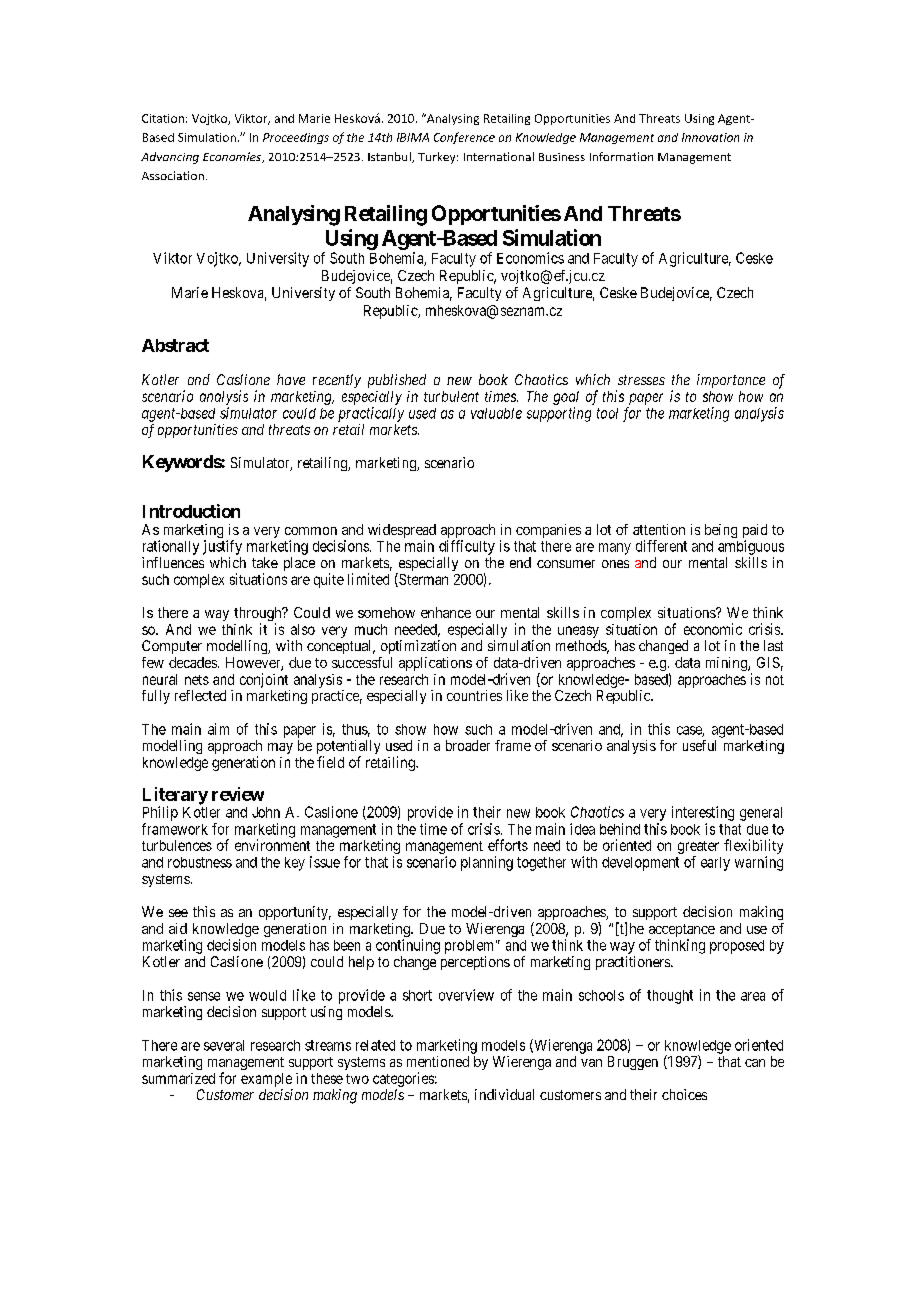 This page has height=1308, width=924. I want to click on enhance, so click(446, 612).
